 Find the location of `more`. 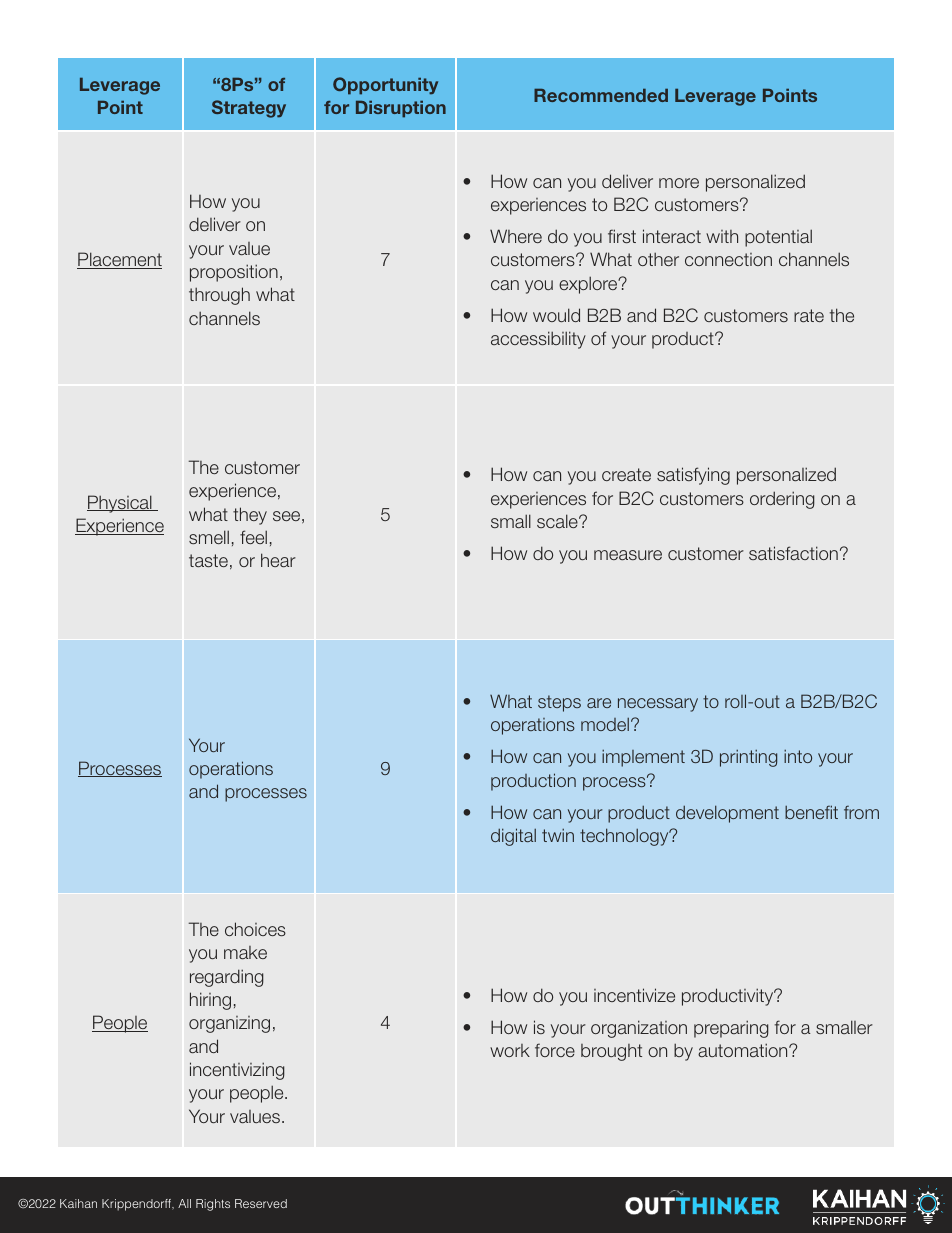

more is located at coordinates (679, 183).
